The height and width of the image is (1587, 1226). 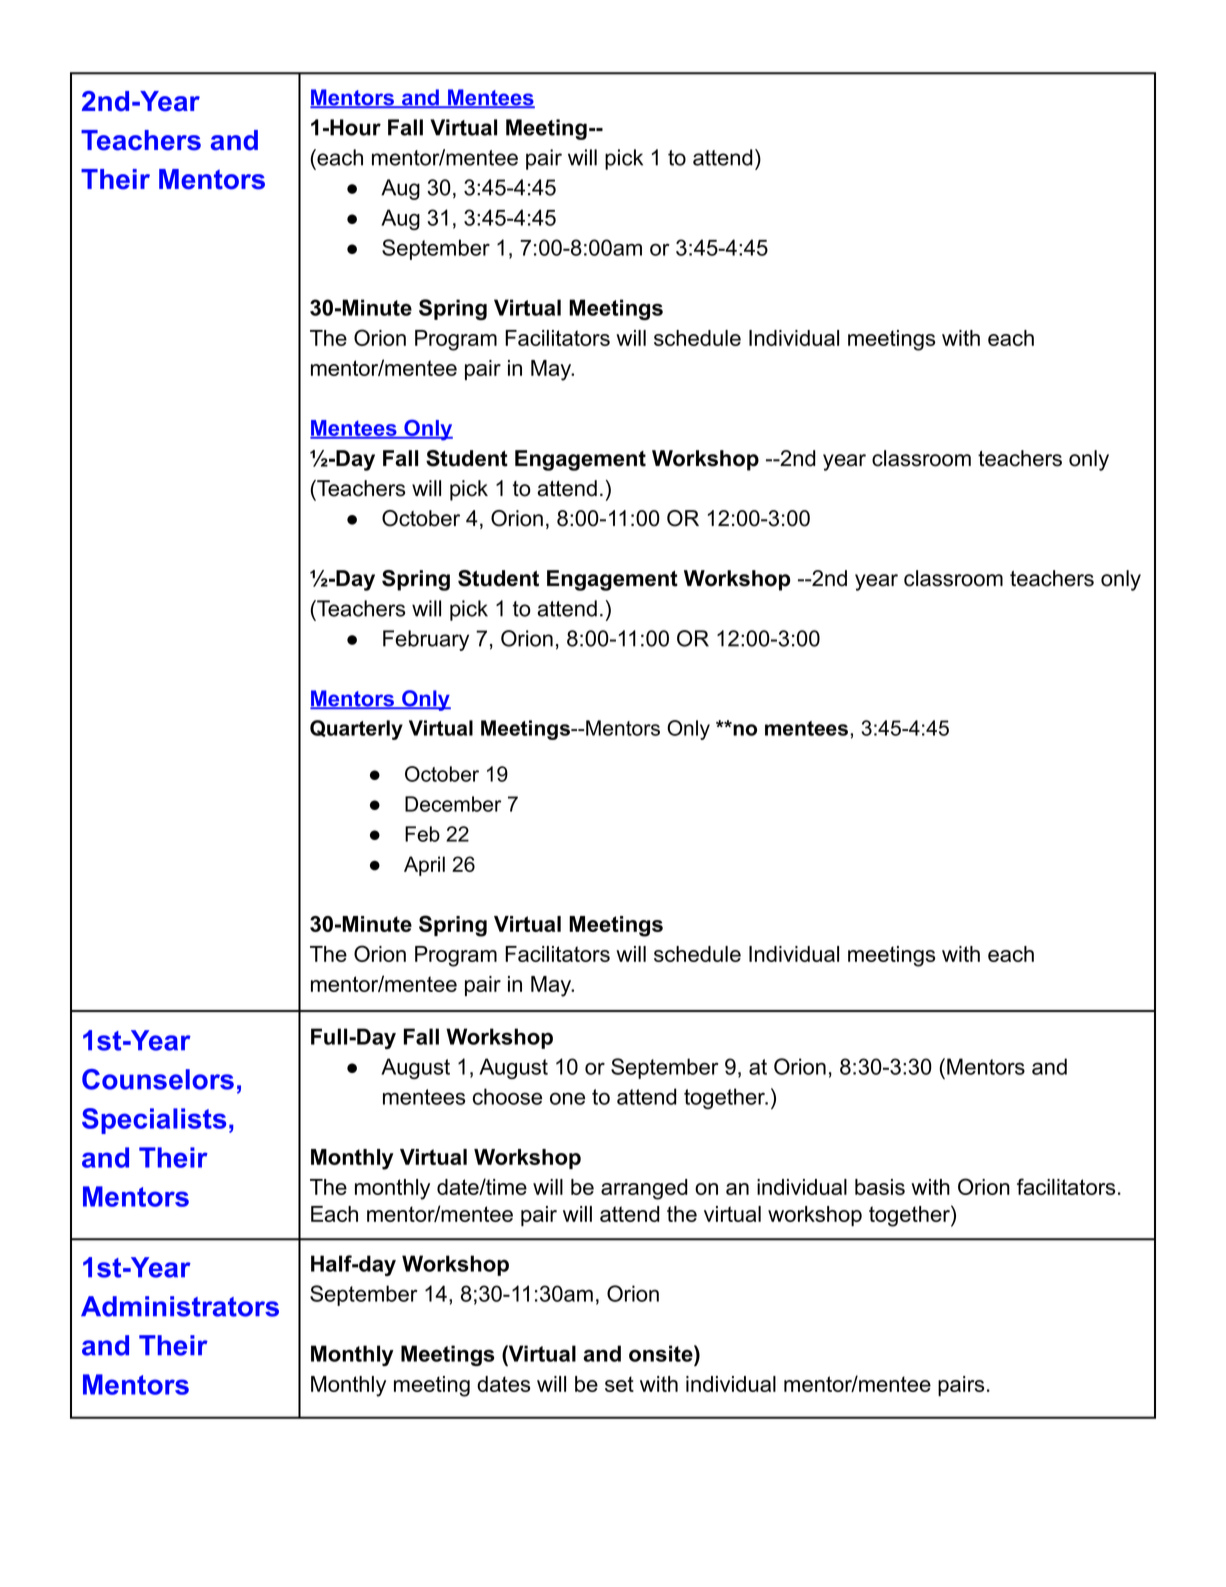 I want to click on February, so click(x=426, y=640).
